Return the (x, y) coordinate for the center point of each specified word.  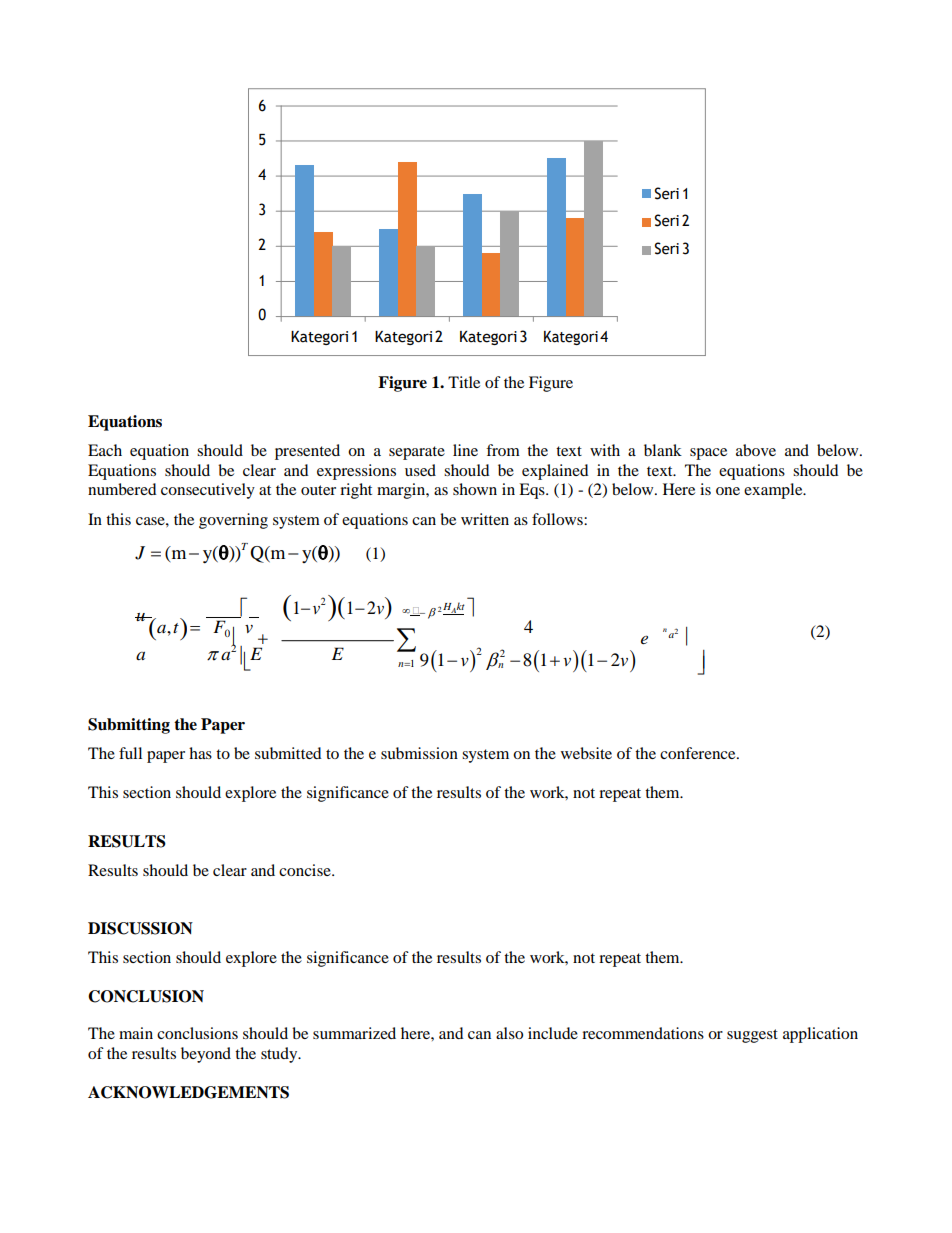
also (509, 1033)
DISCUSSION (140, 928)
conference (699, 753)
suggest (752, 1036)
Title (464, 382)
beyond (206, 1055)
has (200, 753)
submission (419, 753)
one (728, 491)
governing (233, 521)
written (485, 519)
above (756, 450)
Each (105, 450)
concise (306, 870)
